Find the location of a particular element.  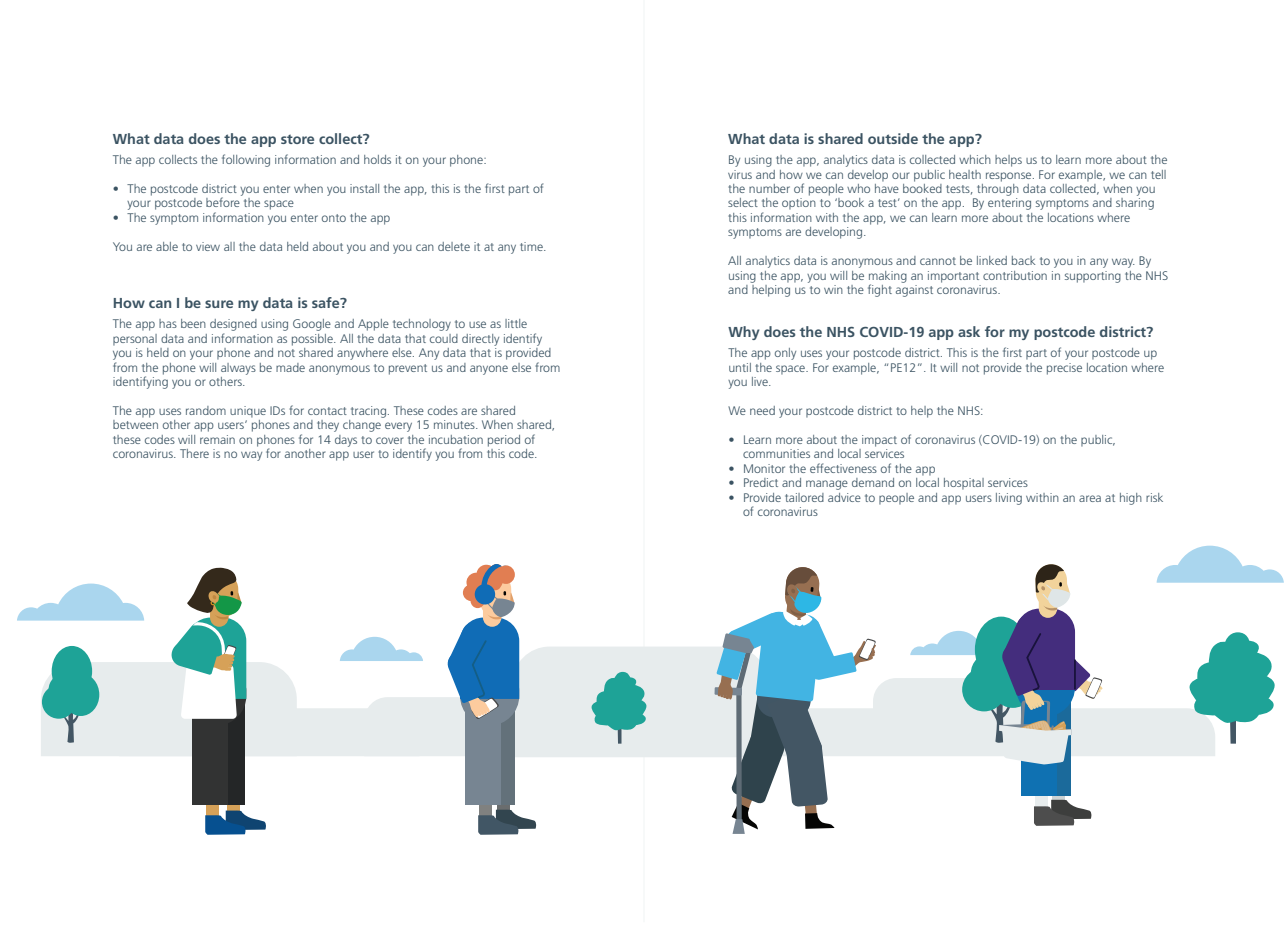

There is located at coordinates (194, 453).
